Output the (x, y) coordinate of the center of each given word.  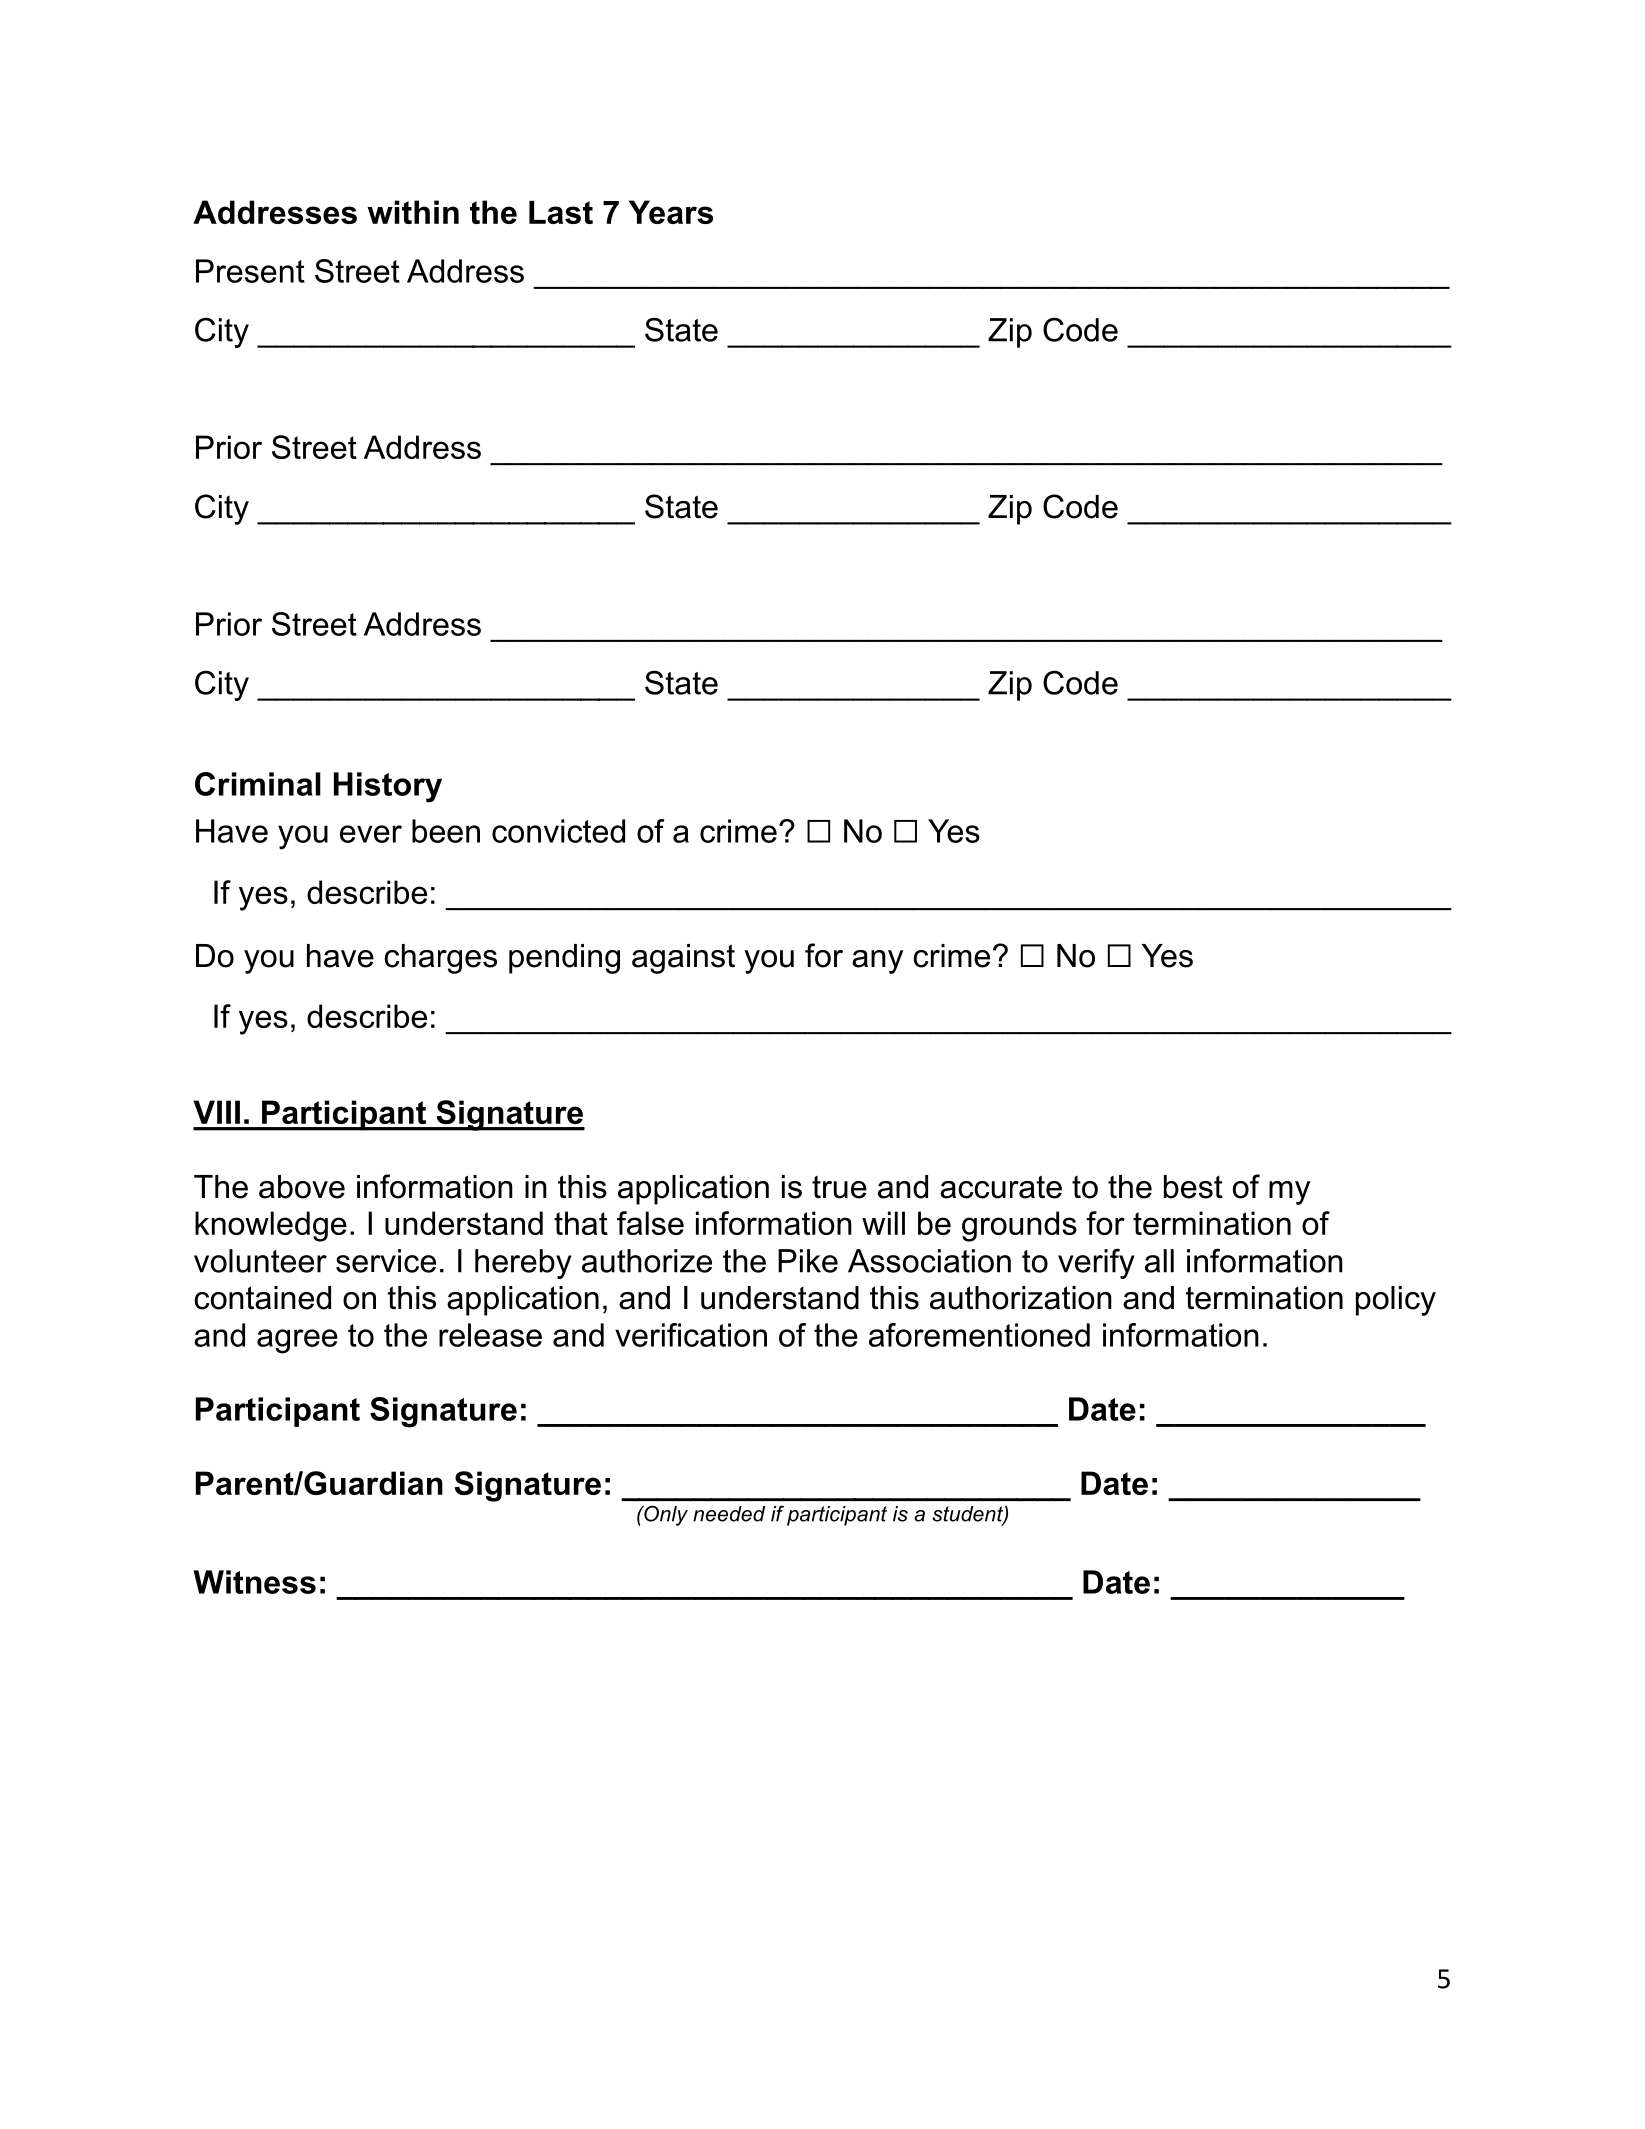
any (877, 962)
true (839, 1187)
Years (671, 212)
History (388, 787)
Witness (255, 1582)
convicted (558, 831)
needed (729, 1514)
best (1193, 1187)
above (302, 1187)
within (413, 212)
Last (561, 212)
